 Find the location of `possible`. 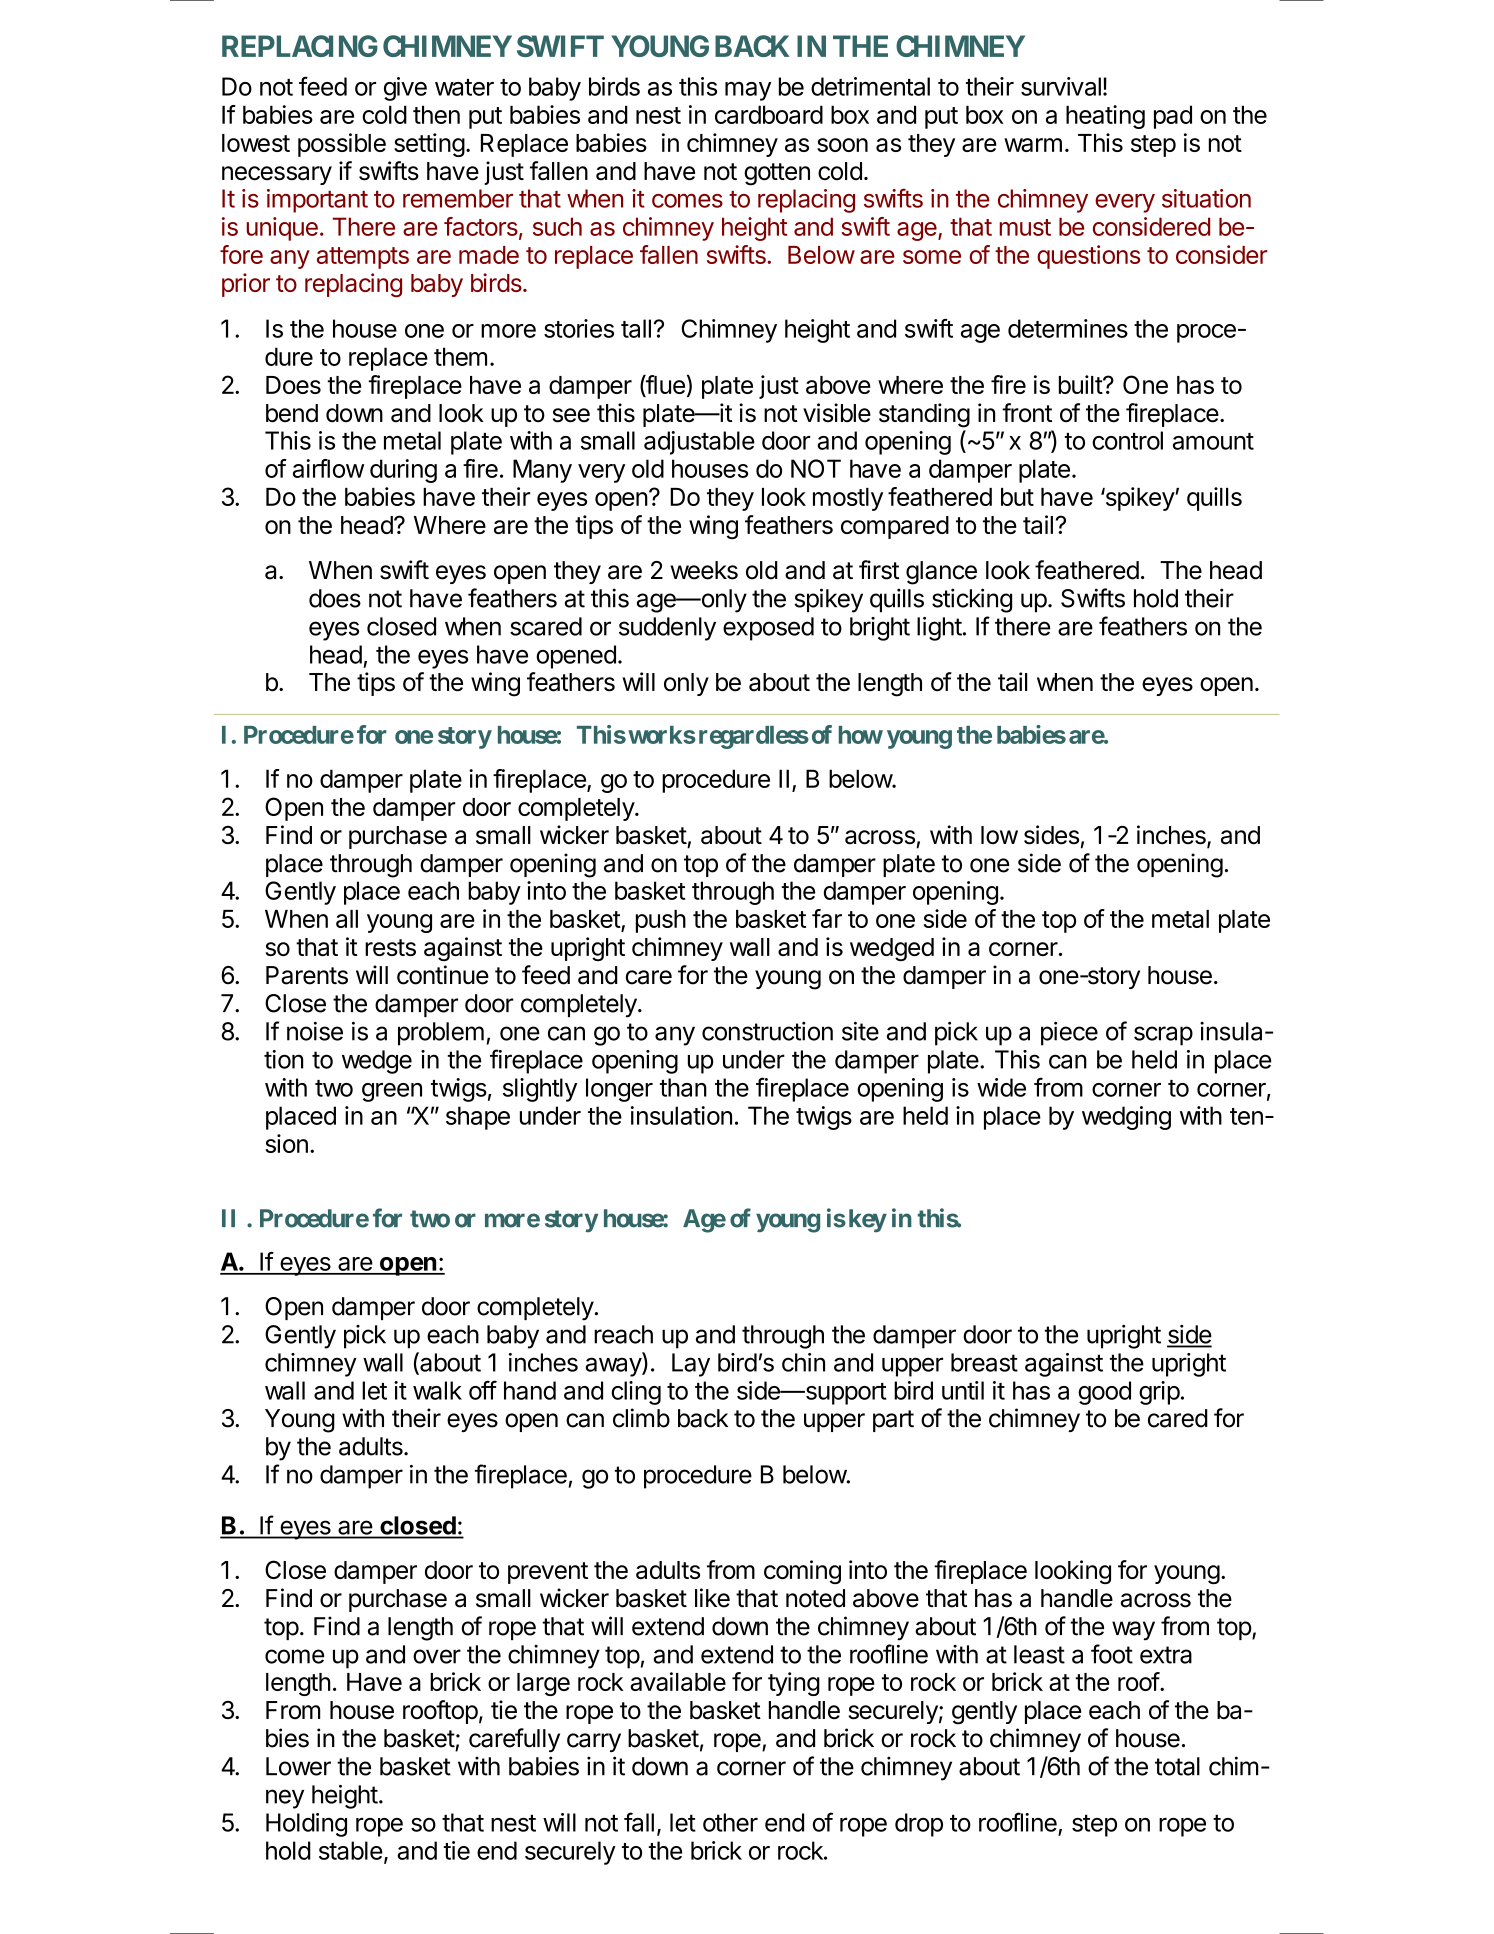

possible is located at coordinates (342, 145).
